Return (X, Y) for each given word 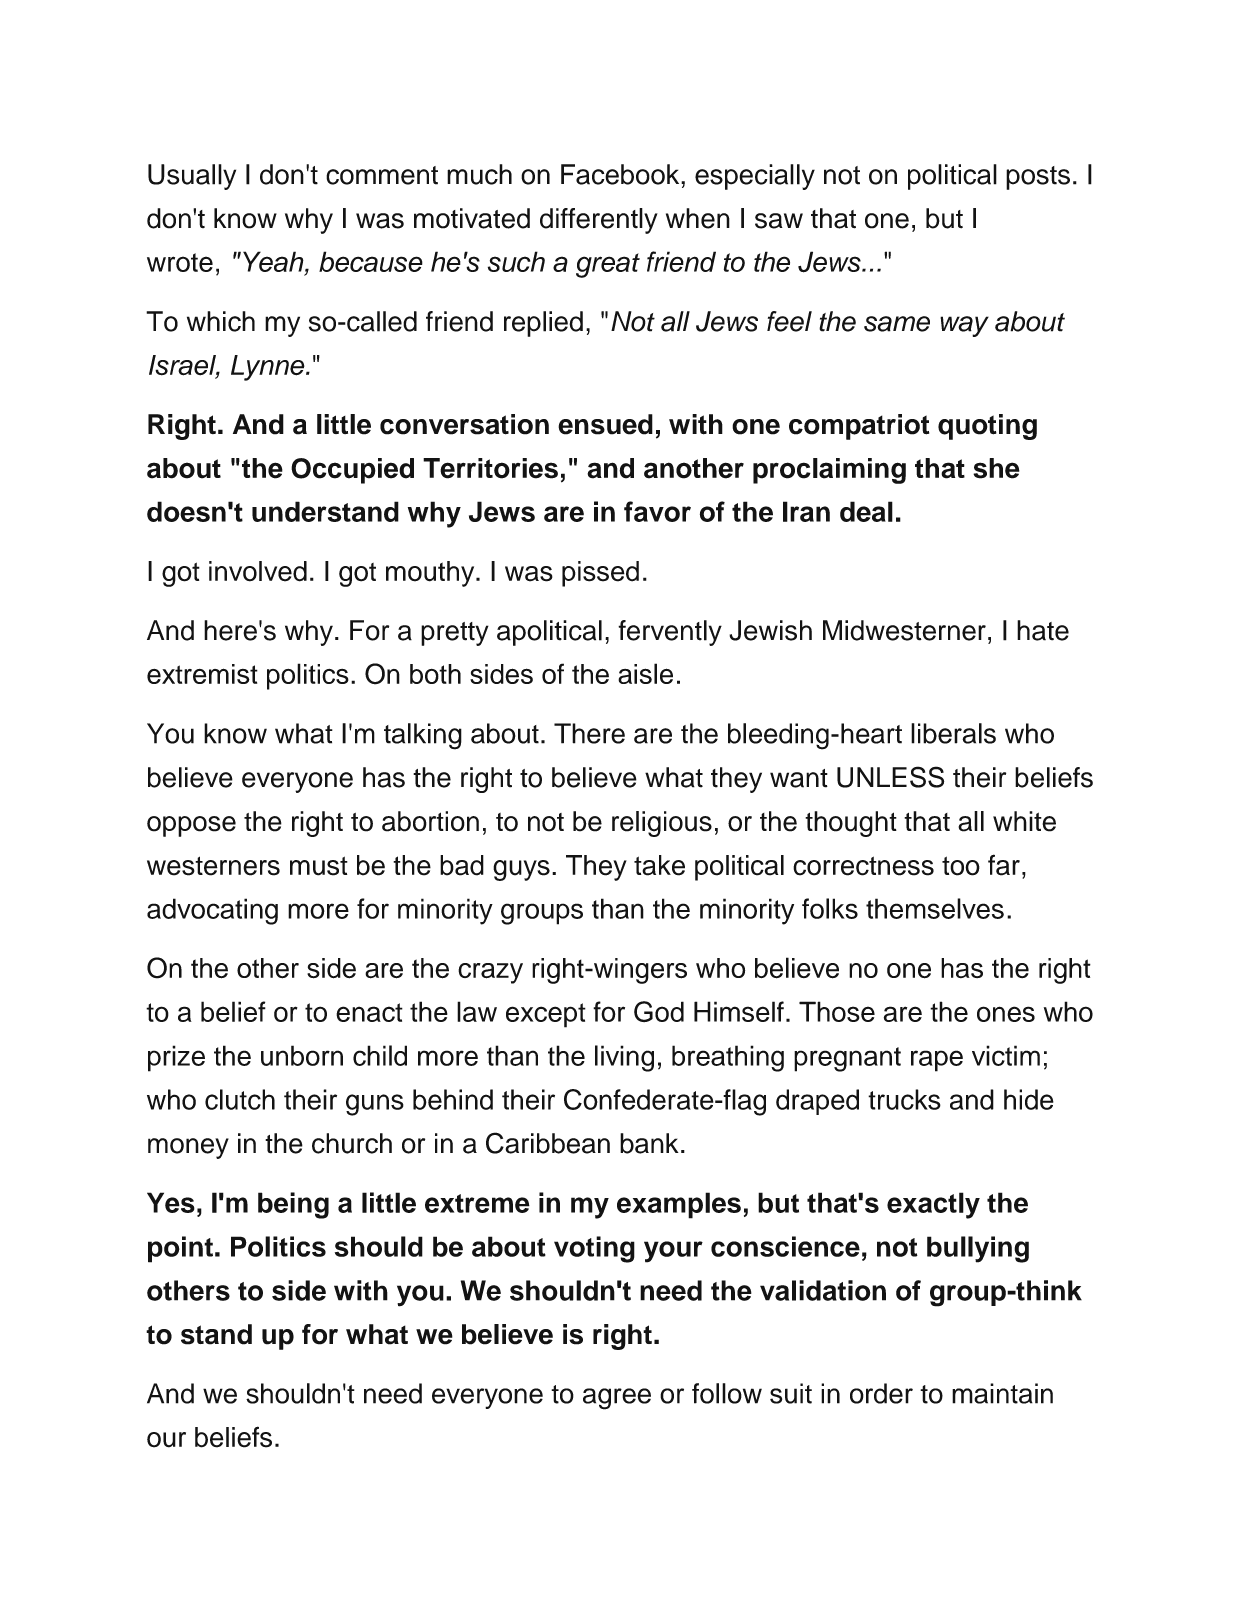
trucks (904, 1099)
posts (1038, 178)
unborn (302, 1055)
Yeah (274, 261)
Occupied (352, 471)
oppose (191, 826)
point (180, 1249)
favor (657, 511)
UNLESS (890, 777)
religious (662, 824)
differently (599, 221)
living (624, 1058)
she (996, 468)
